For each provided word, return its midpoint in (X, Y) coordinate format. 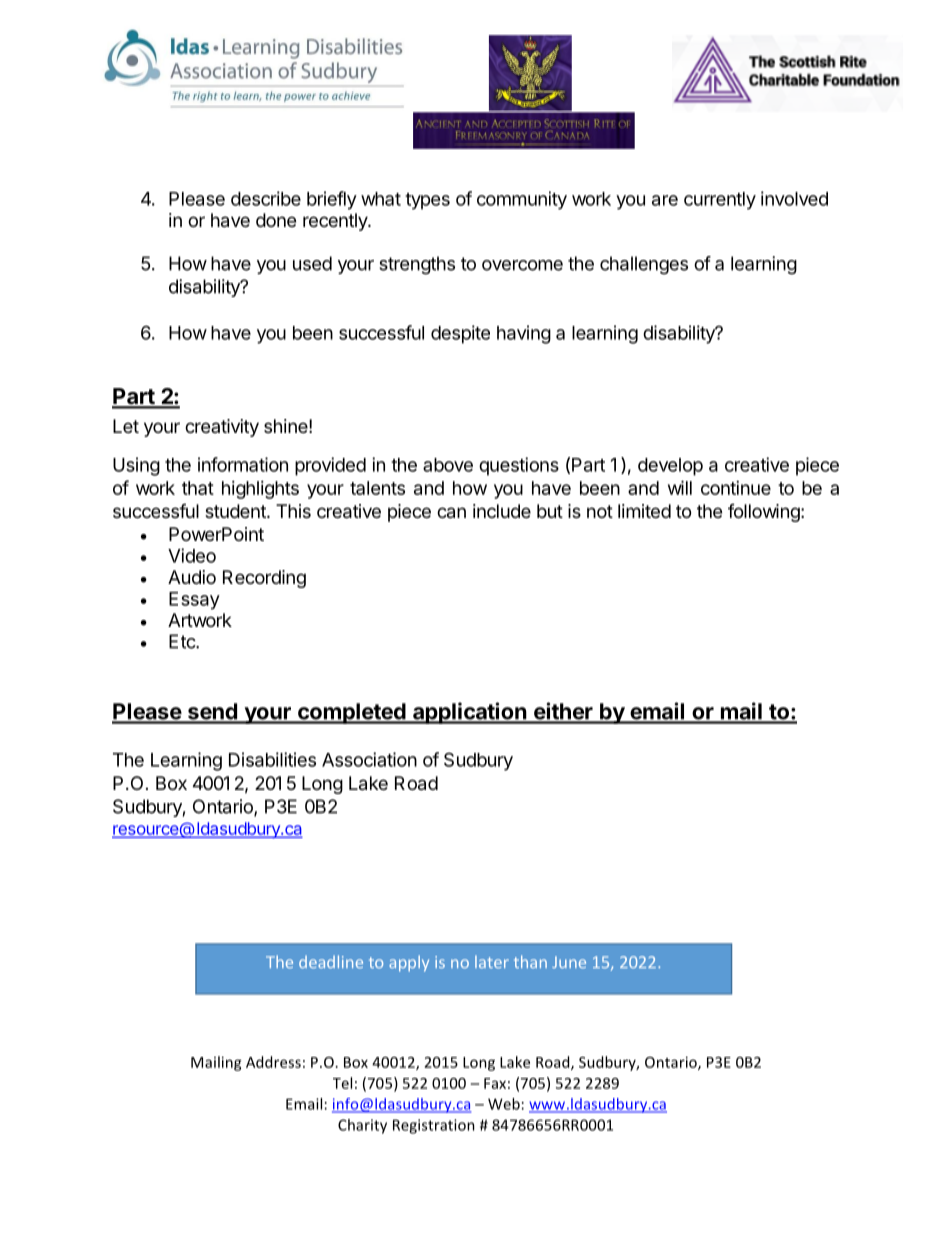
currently (720, 201)
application (469, 713)
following (765, 513)
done (276, 220)
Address (273, 1062)
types (427, 201)
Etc (183, 641)
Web (504, 1104)
